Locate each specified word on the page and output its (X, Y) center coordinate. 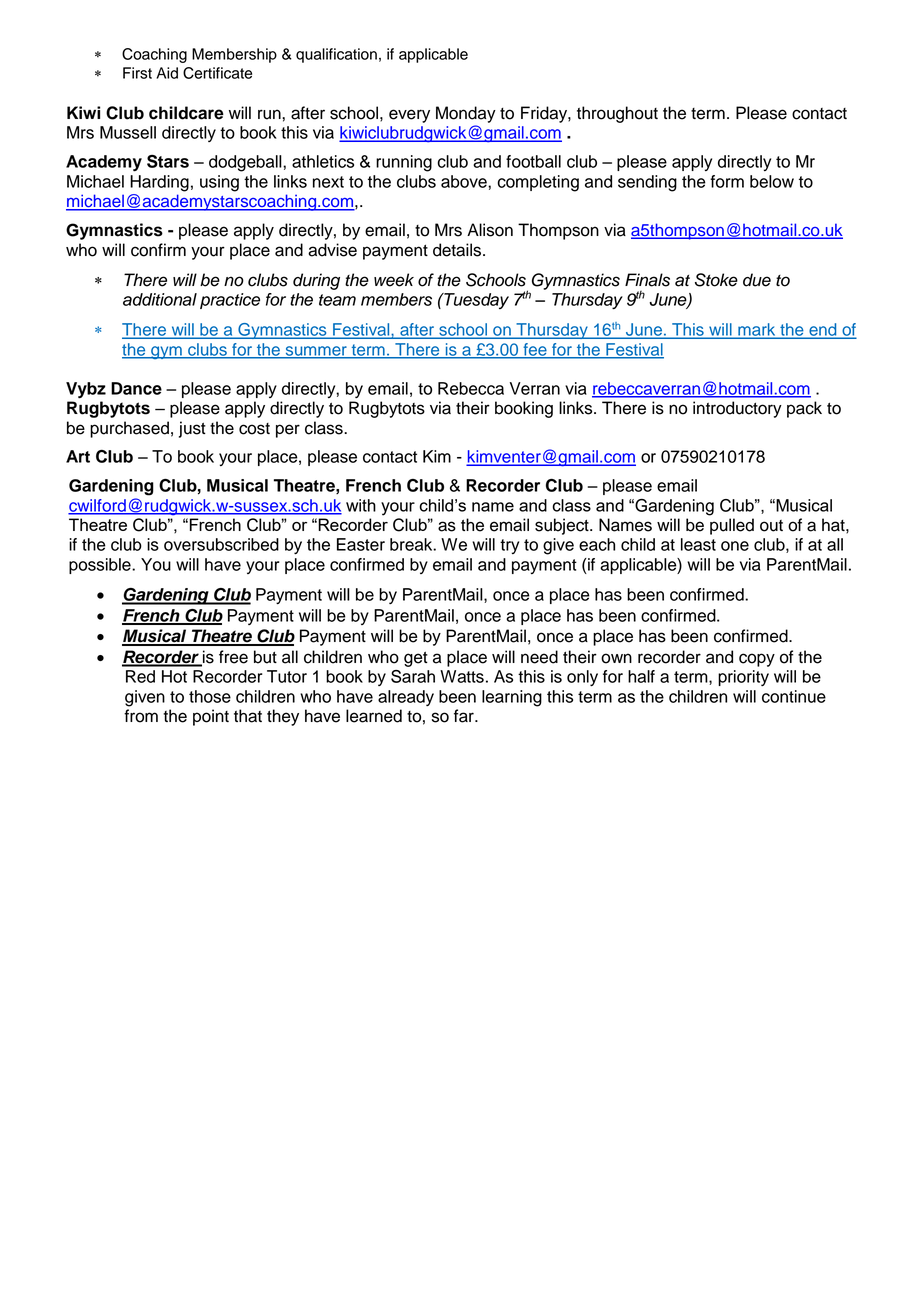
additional (160, 299)
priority (743, 678)
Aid (167, 73)
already (406, 698)
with (361, 505)
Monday (466, 114)
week (394, 280)
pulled (732, 526)
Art (78, 456)
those (210, 696)
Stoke (716, 280)
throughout (617, 114)
